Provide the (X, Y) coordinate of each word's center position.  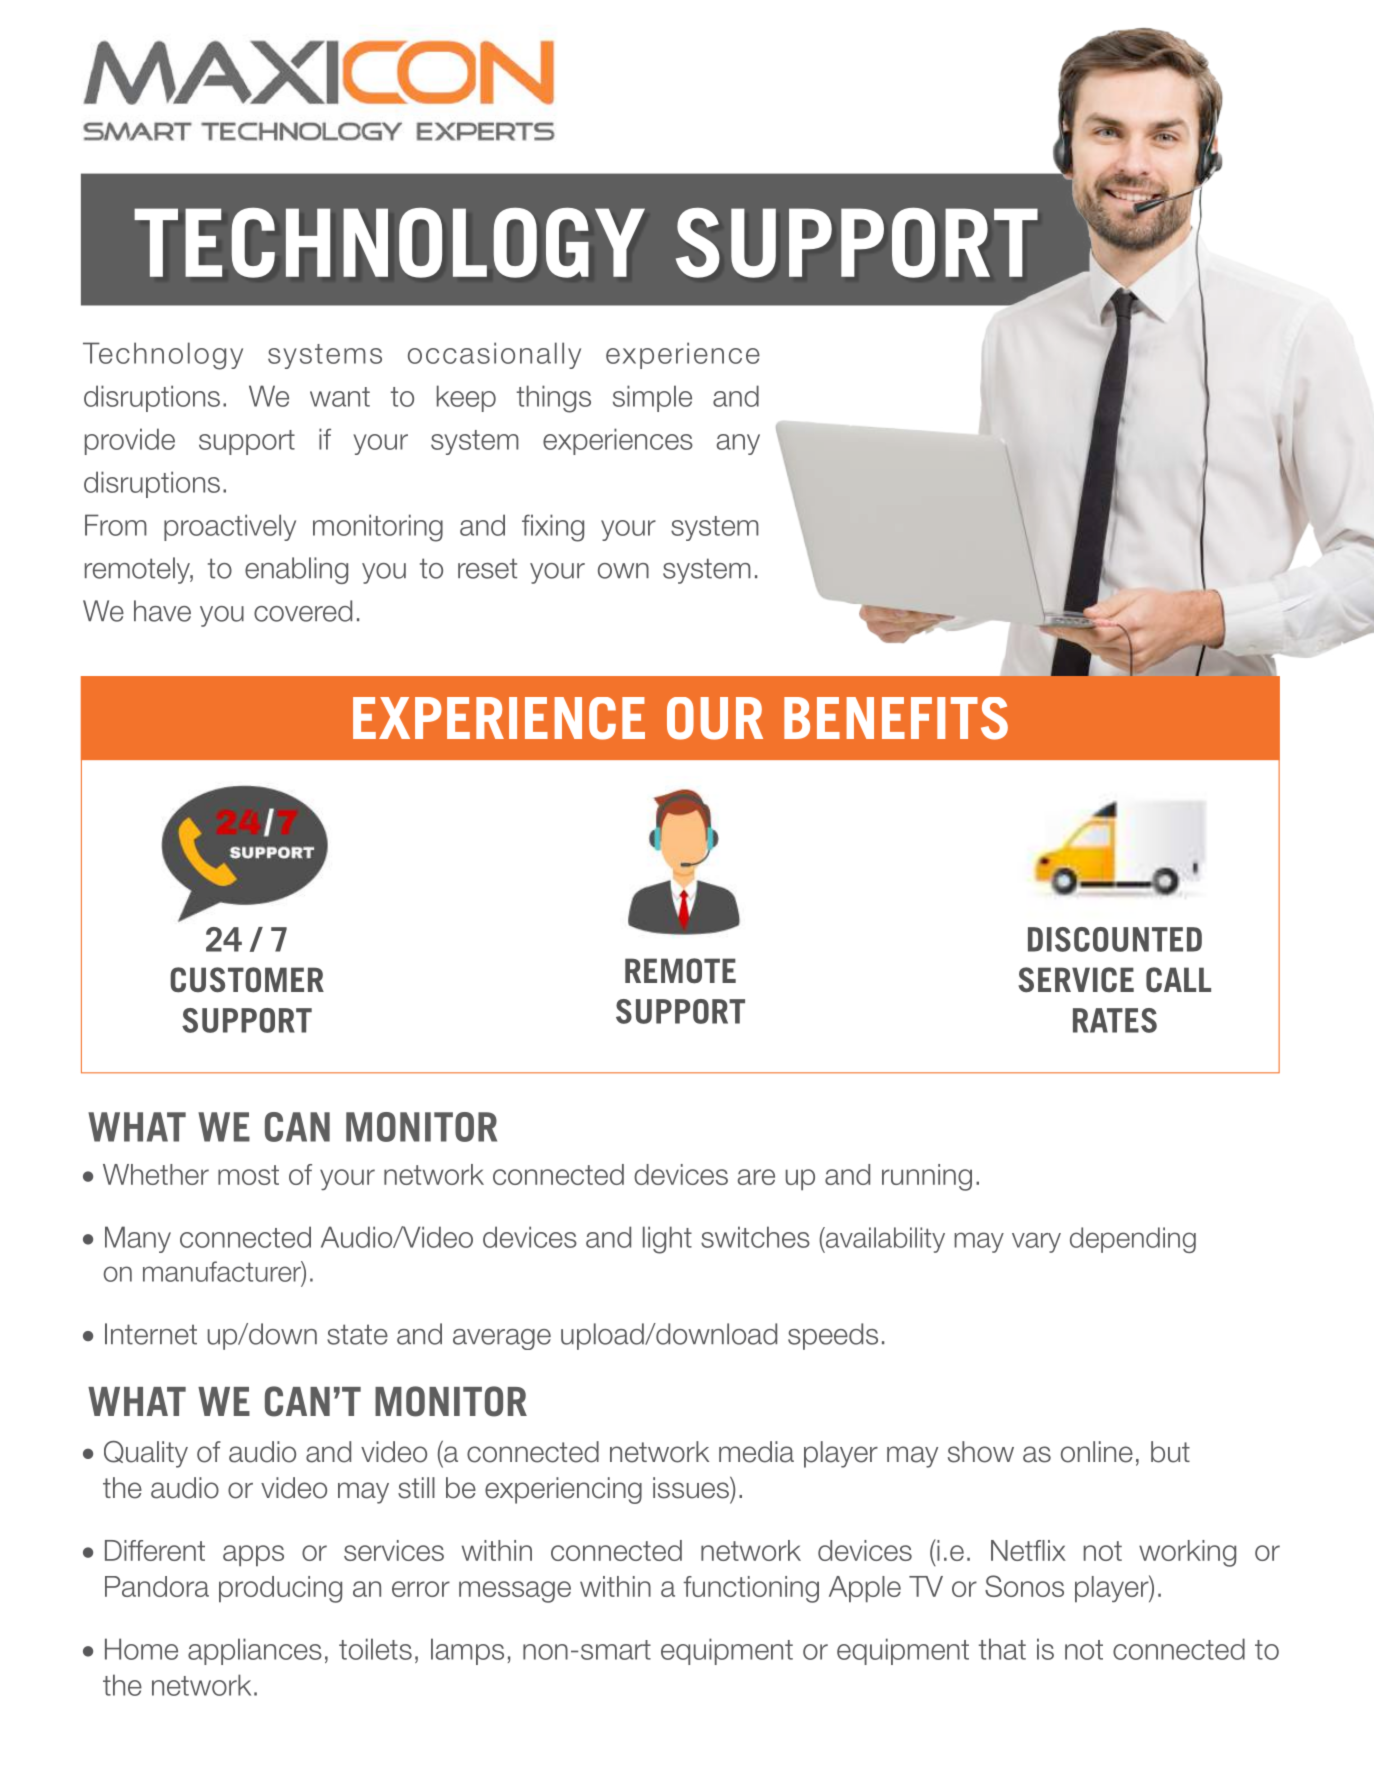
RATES (1115, 1020)
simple (652, 398)
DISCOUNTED (1115, 939)
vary (1036, 1242)
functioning (751, 1589)
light (667, 1240)
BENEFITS (896, 718)
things (554, 399)
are (756, 1177)
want (340, 397)
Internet (151, 1334)
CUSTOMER (247, 980)
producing (280, 1589)
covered (303, 611)
